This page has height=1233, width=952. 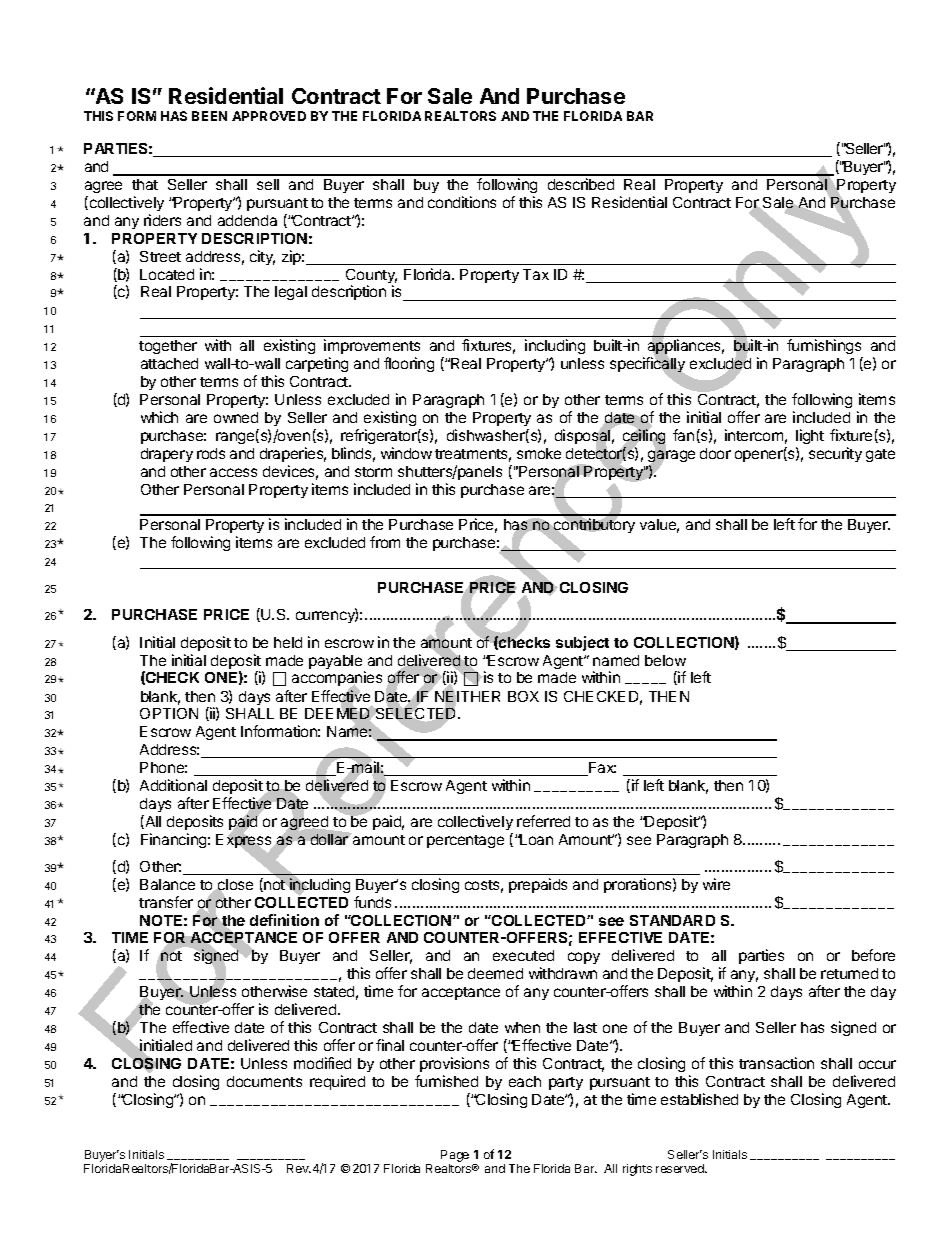 What do you see at coordinates (543, 821) in the page?
I see `referred` at bounding box center [543, 821].
